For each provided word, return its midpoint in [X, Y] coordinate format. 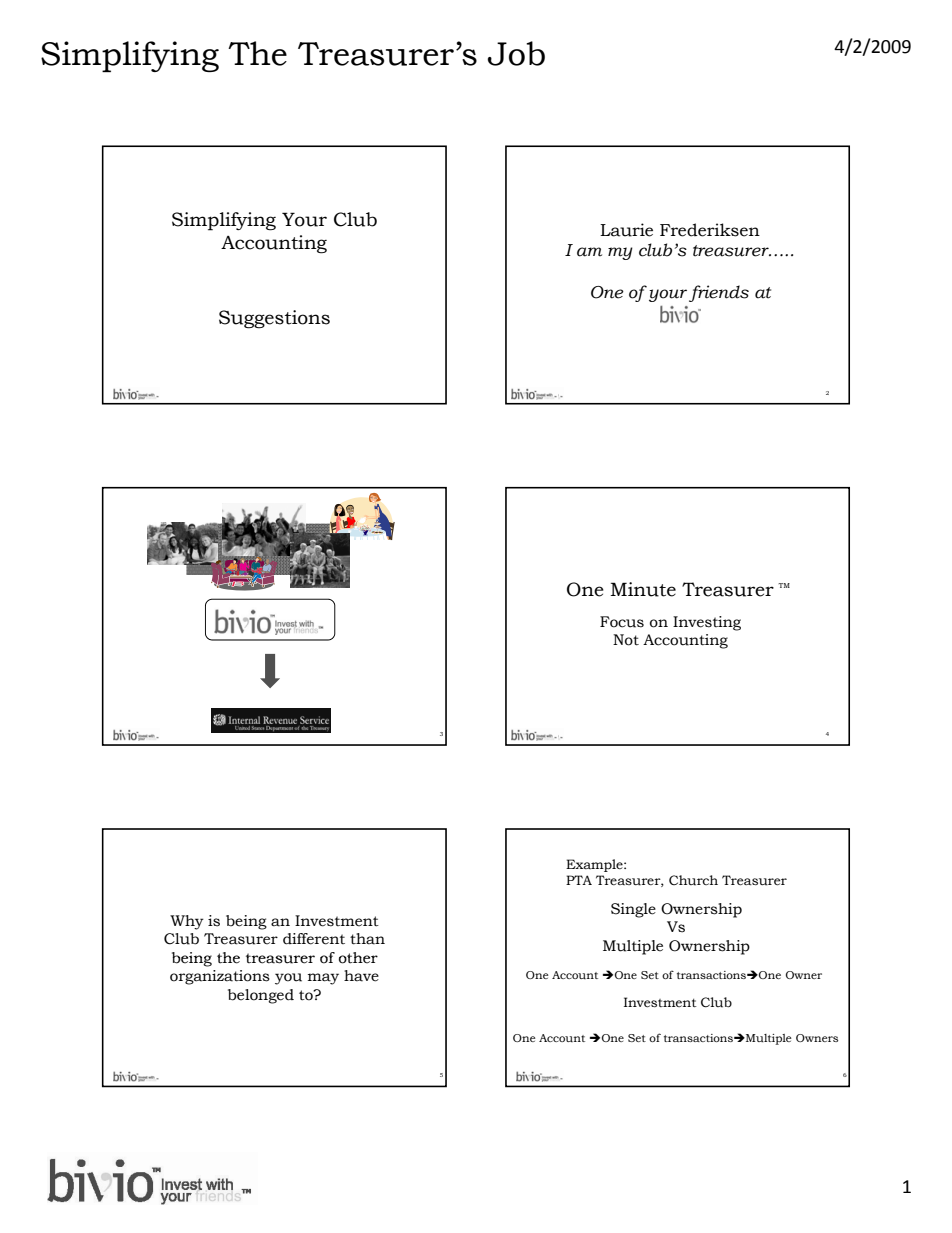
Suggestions [274, 319]
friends [719, 293]
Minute [643, 589]
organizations [220, 977]
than [367, 939]
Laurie [626, 230]
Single [633, 910]
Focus [622, 622]
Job [516, 53]
